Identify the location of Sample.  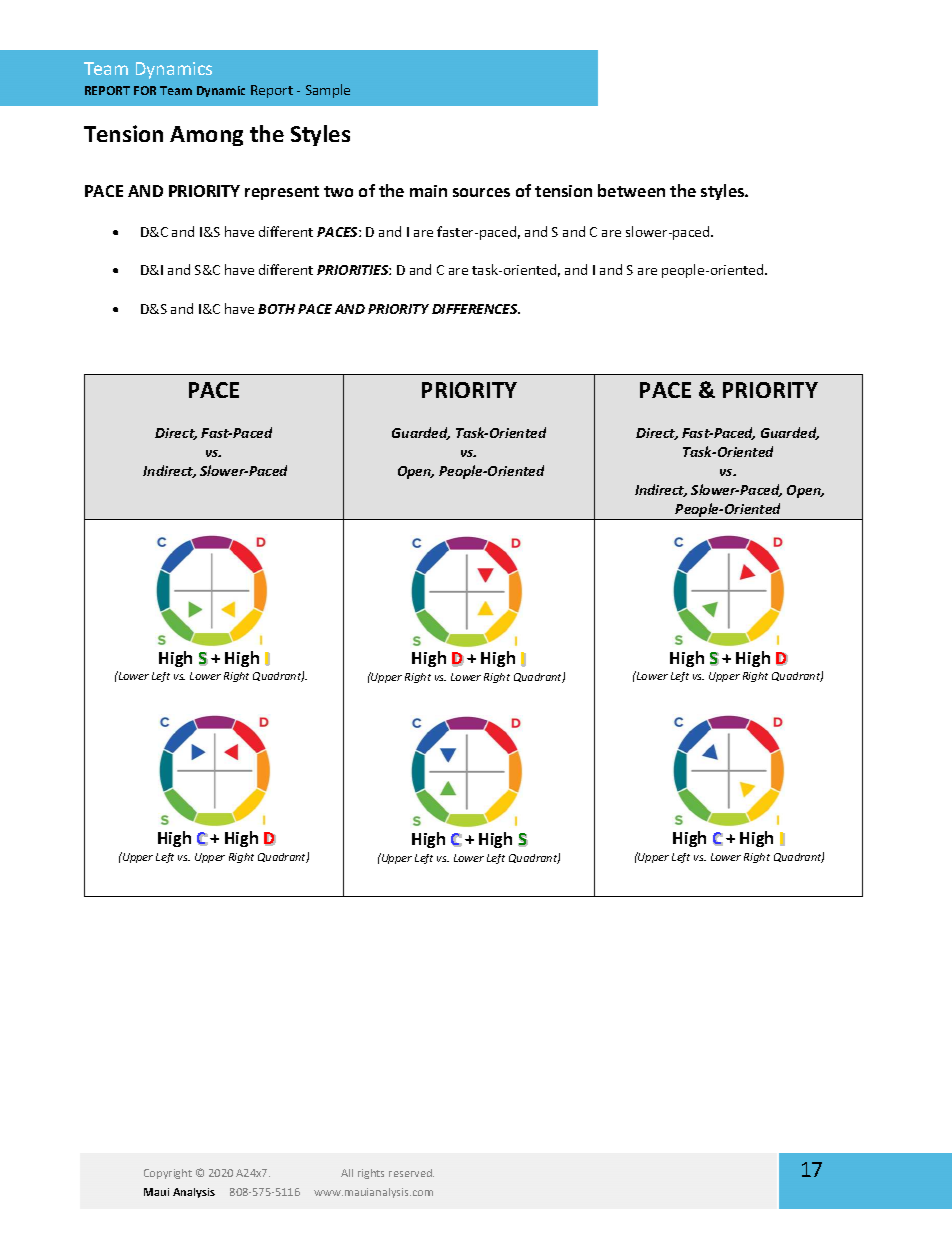
(328, 91).
